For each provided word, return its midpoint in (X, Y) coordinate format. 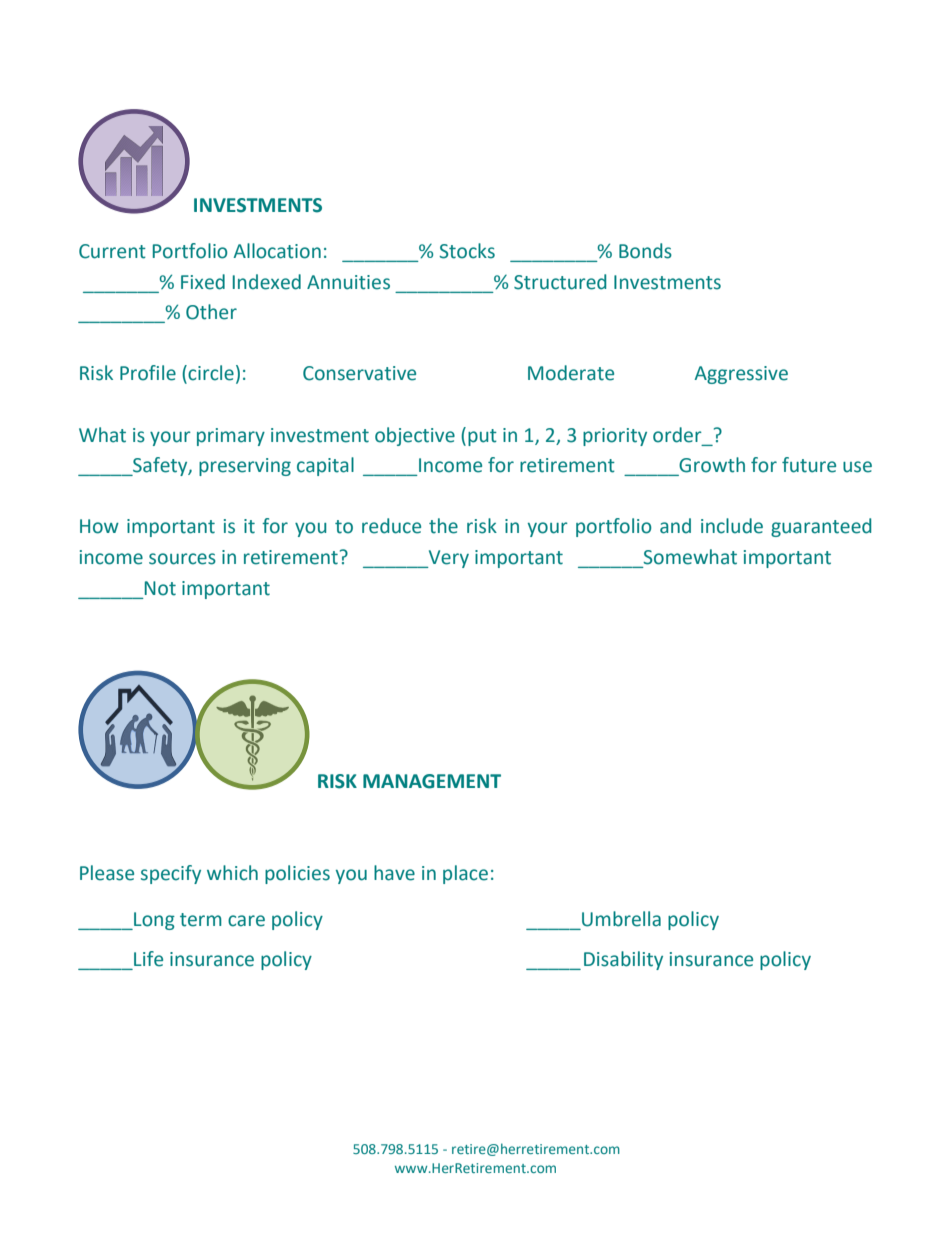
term (201, 920)
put (482, 437)
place (465, 874)
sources (182, 559)
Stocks (467, 251)
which (232, 873)
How (99, 526)
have (394, 873)
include (732, 526)
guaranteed (821, 527)
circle (210, 374)
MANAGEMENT (432, 781)
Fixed (203, 282)
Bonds (645, 251)
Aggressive (741, 375)
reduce (391, 526)
